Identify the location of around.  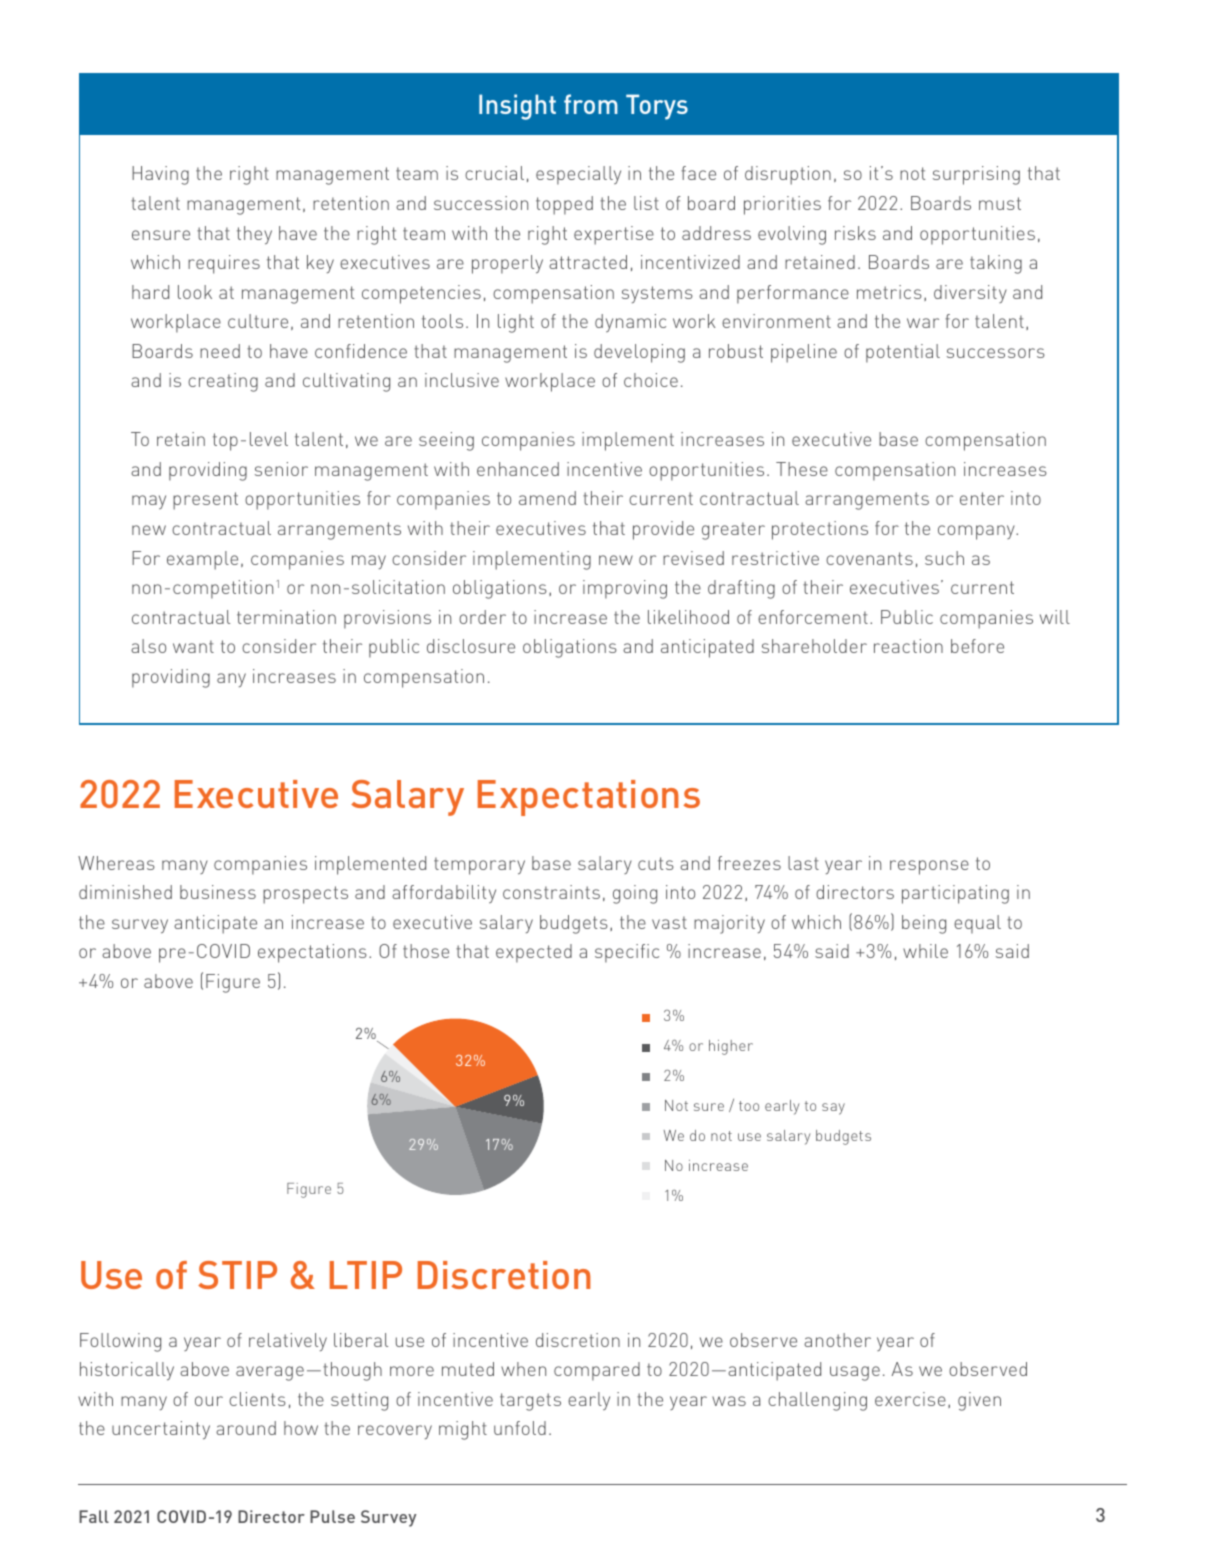
(246, 1428).
